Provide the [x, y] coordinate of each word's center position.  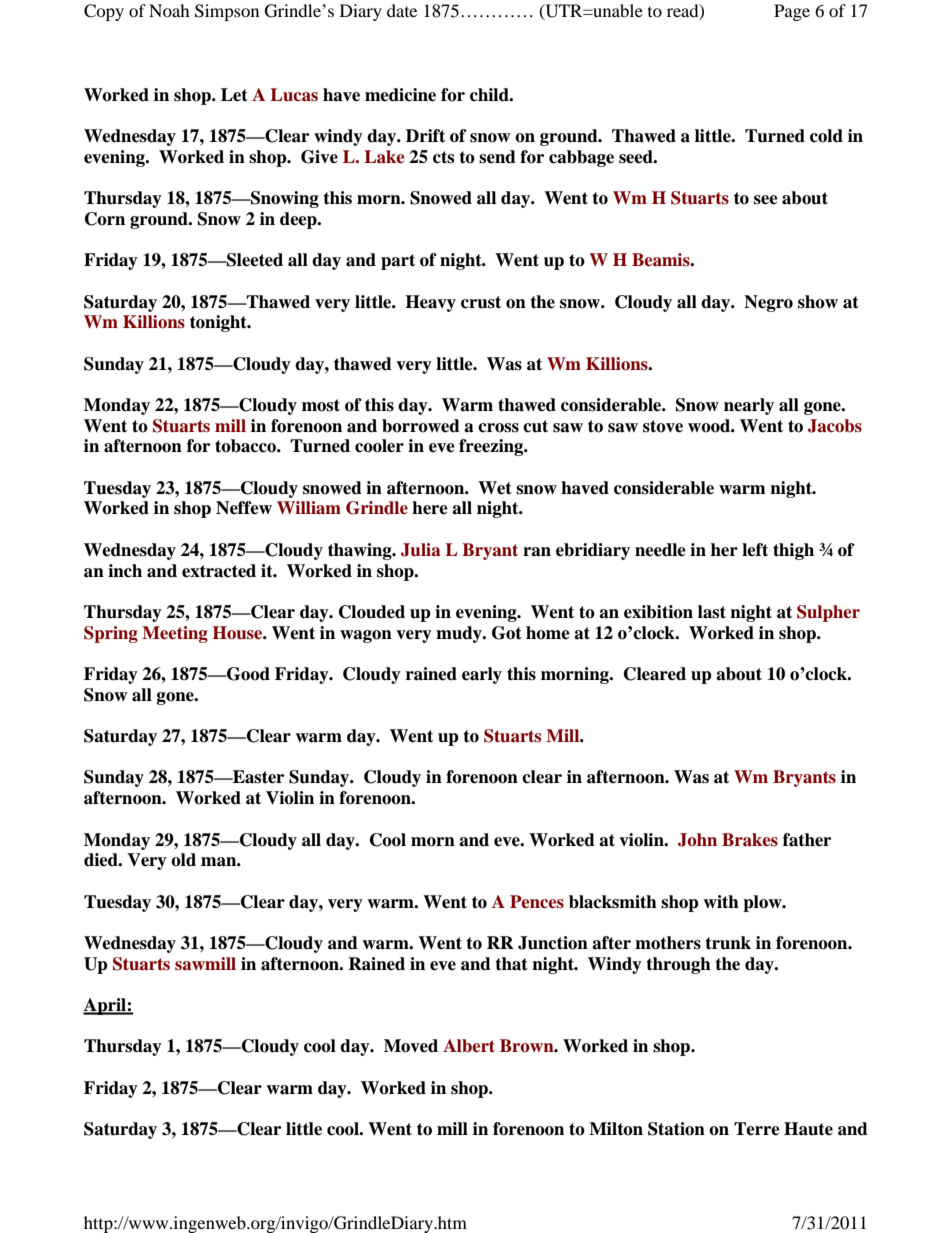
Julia [420, 550]
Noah [169, 10]
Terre [757, 1129]
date [402, 10]
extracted [219, 571]
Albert [469, 1046]
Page [792, 12]
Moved [411, 1046]
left [755, 550]
